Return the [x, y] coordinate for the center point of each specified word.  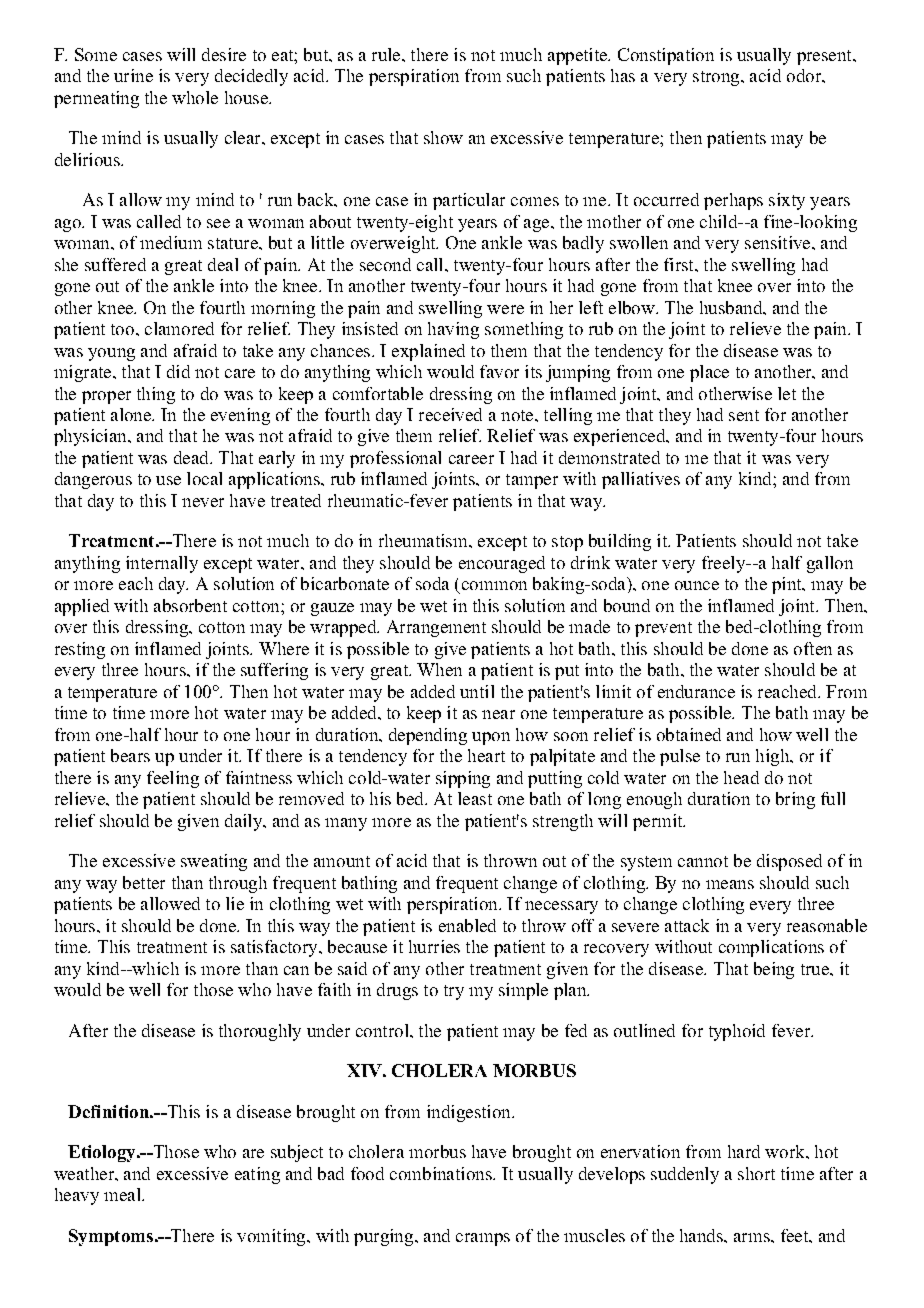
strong [717, 78]
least [475, 798]
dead [192, 457]
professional [395, 459]
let [787, 393]
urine [133, 75]
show [443, 137]
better [144, 882]
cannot [703, 861]
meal [123, 1194]
